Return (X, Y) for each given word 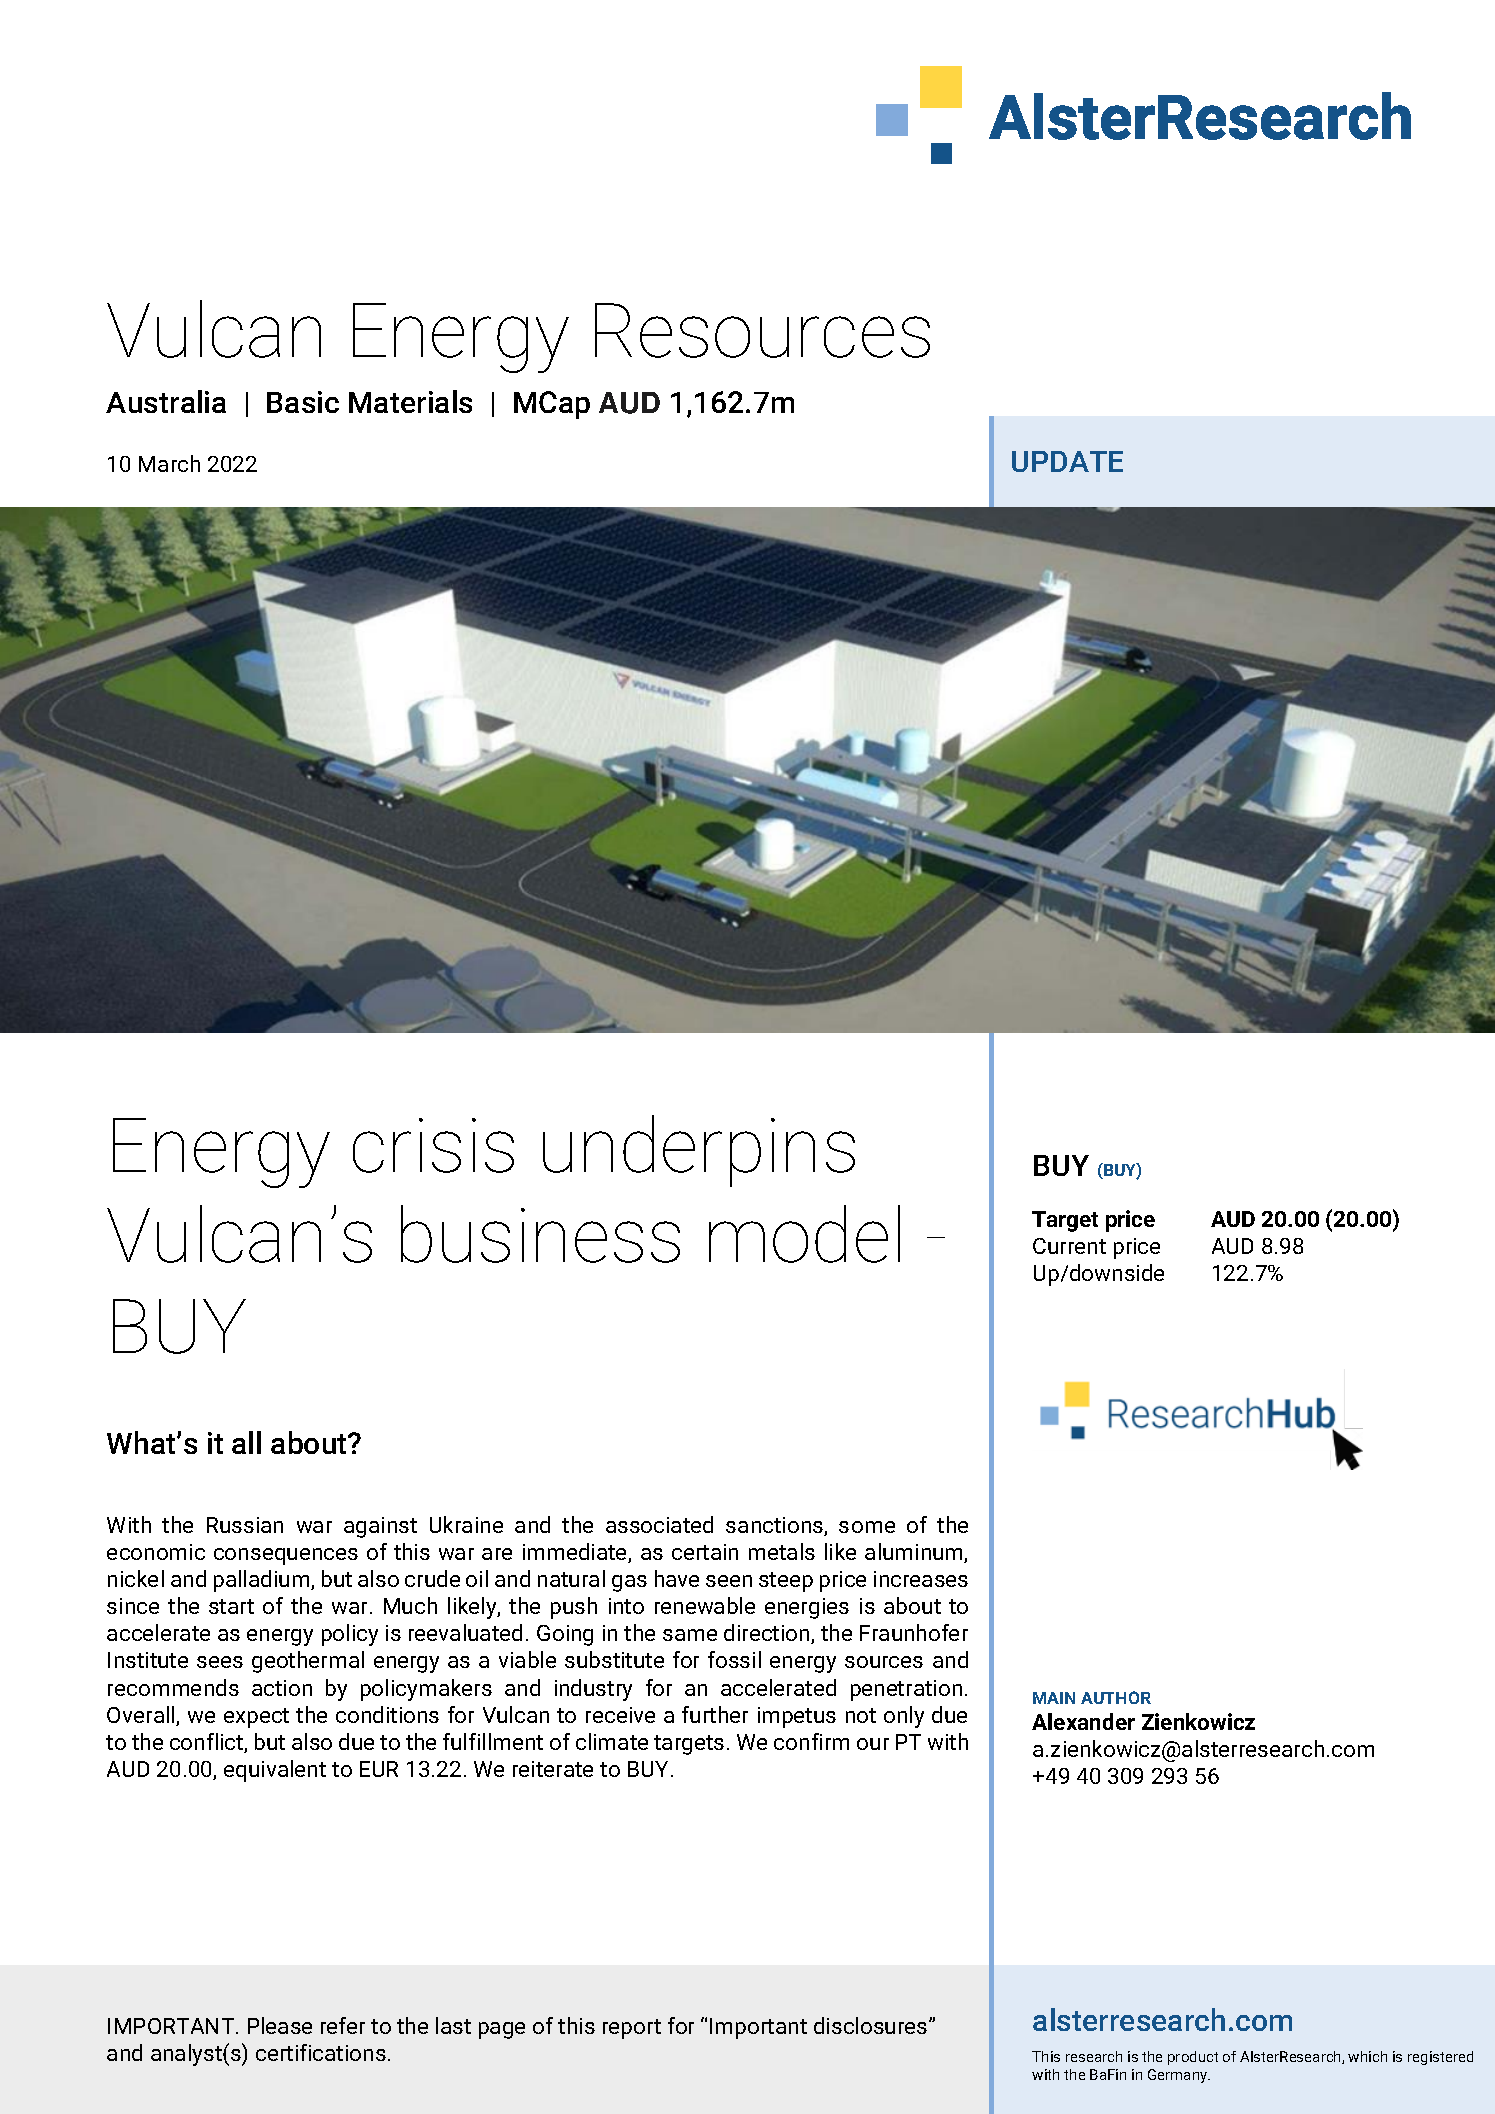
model (804, 1234)
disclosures (872, 2025)
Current (1069, 1246)
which (1367, 2056)
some (867, 1527)
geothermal (308, 1662)
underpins (699, 1151)
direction (768, 1634)
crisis (433, 1145)
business (540, 1234)
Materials (410, 401)
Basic (303, 402)
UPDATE (1067, 461)
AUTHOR (1116, 1697)
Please (280, 2025)
